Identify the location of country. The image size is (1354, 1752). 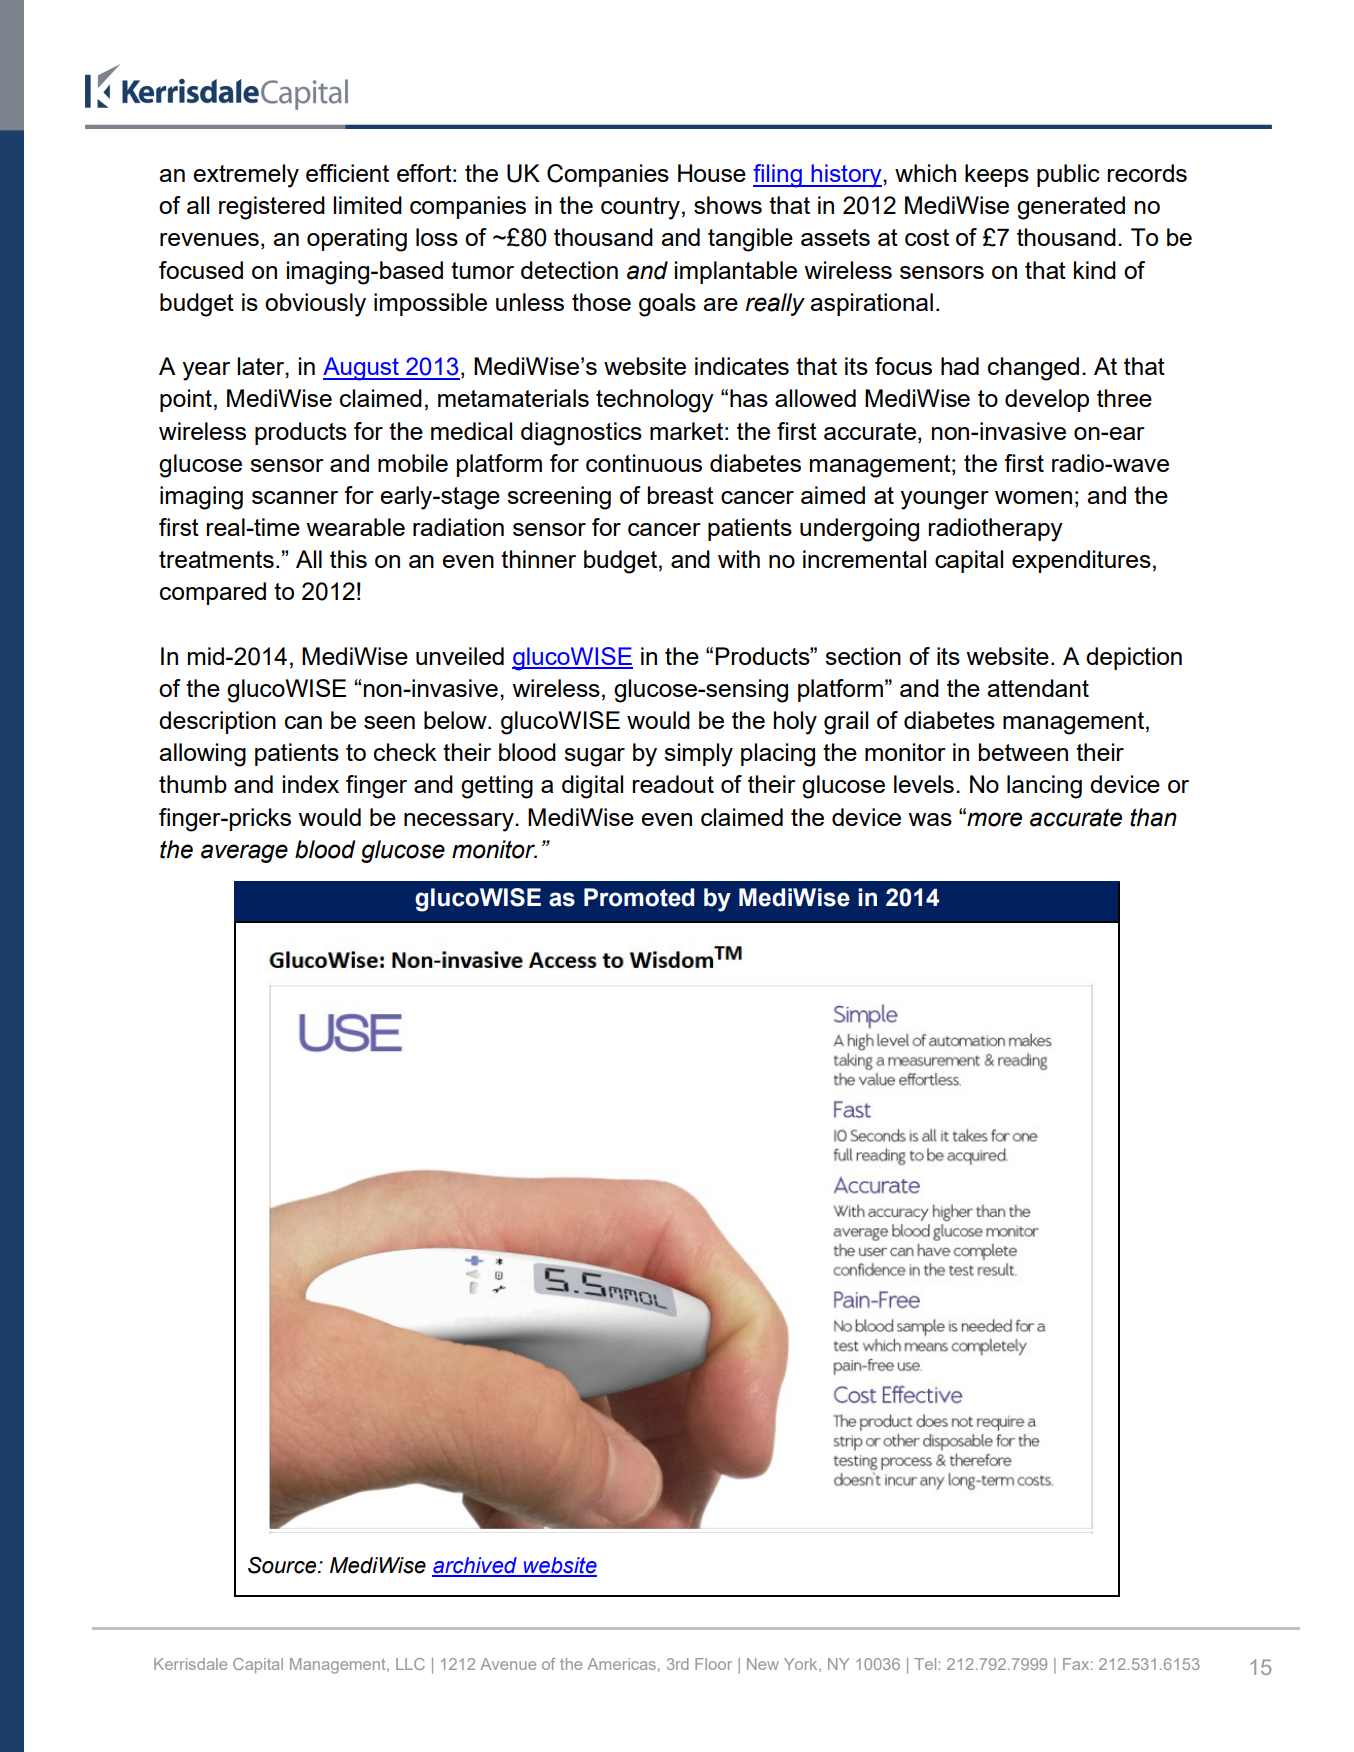
(640, 208).
